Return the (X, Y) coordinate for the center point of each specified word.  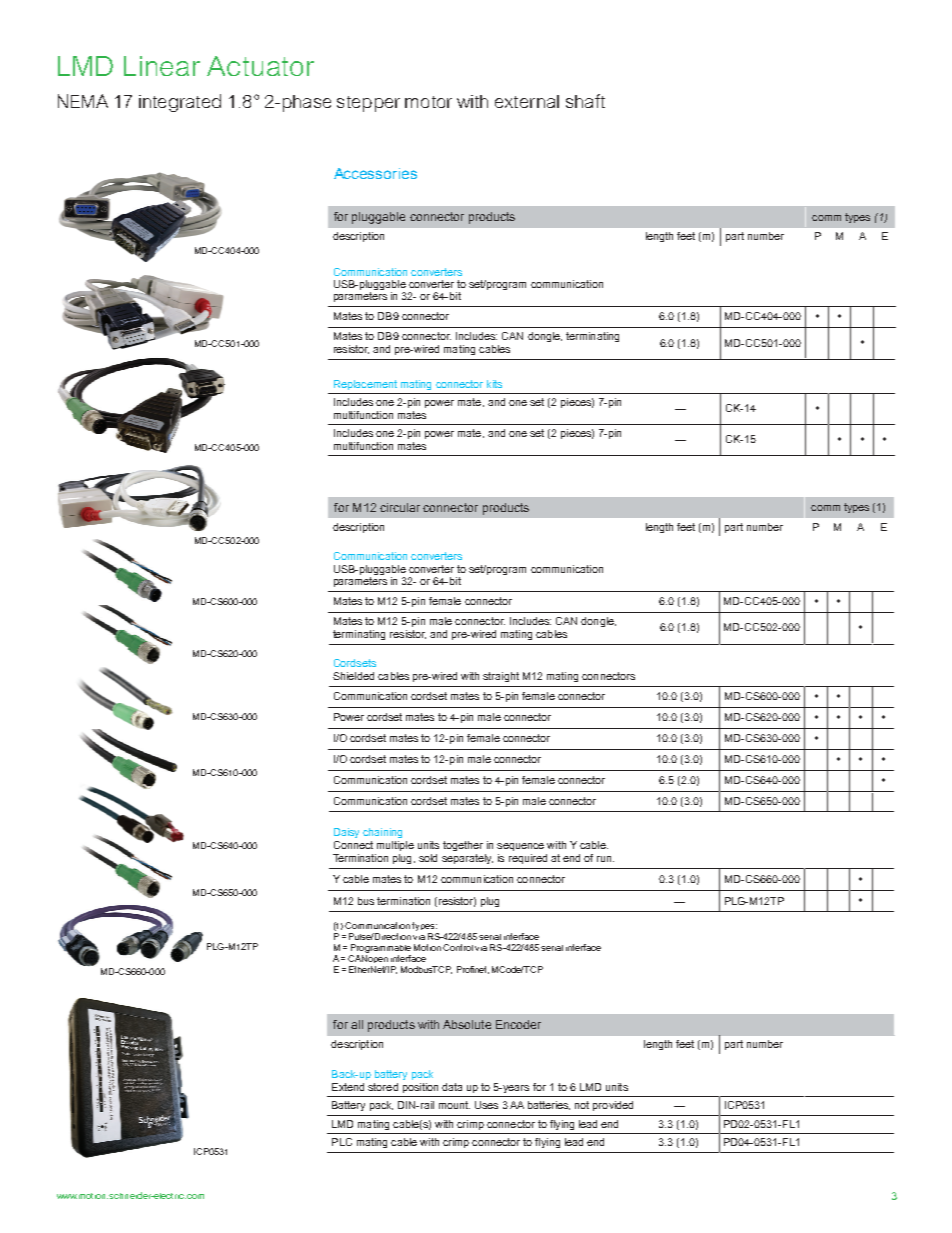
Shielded (353, 676)
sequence (520, 847)
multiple (395, 846)
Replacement (365, 385)
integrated (180, 103)
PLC (342, 1142)
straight (501, 677)
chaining (382, 833)
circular (400, 507)
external (527, 101)
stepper (368, 104)
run (605, 859)
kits (494, 384)
